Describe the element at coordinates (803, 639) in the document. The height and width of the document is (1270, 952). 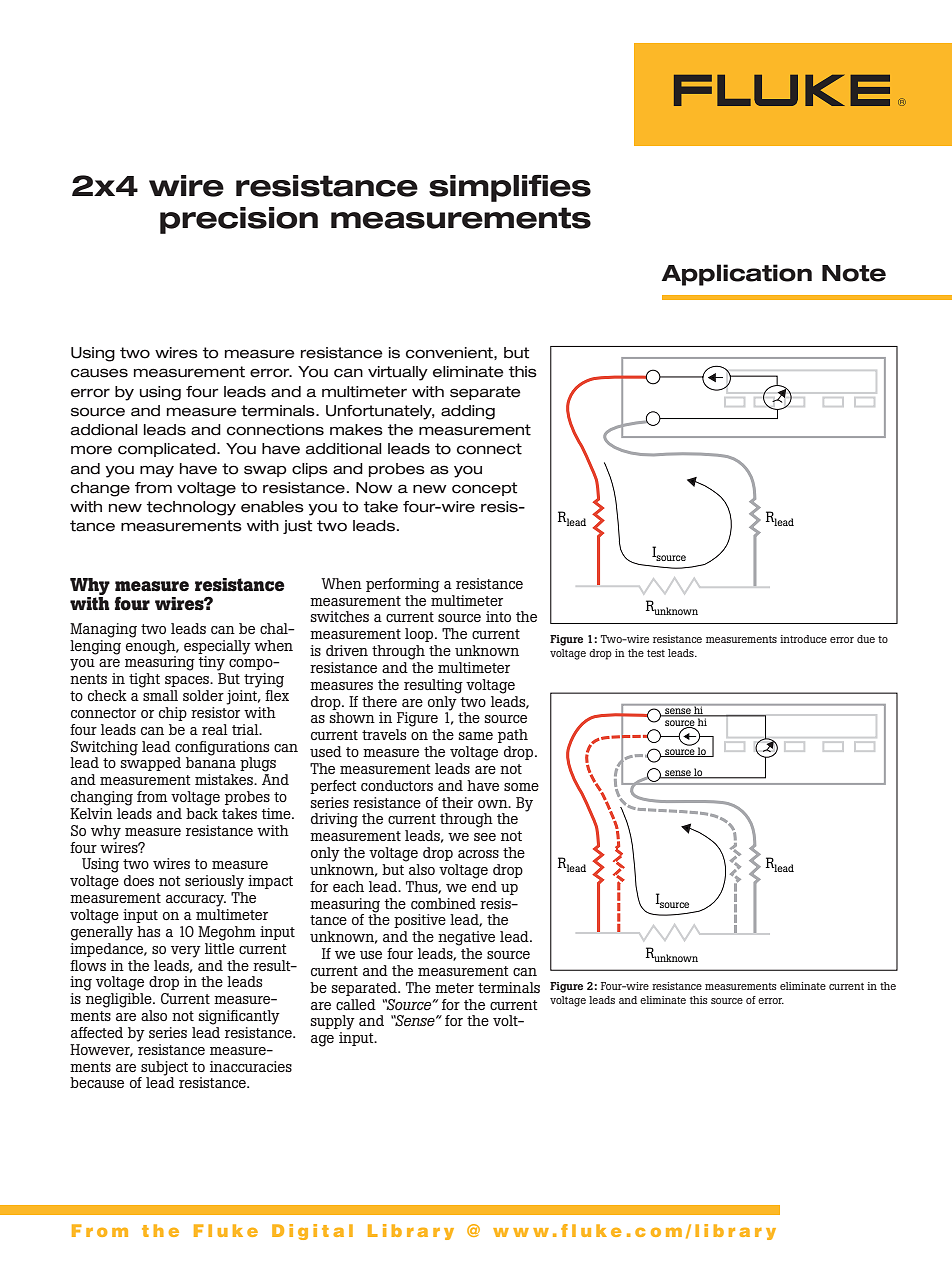
I see `introduce` at that location.
